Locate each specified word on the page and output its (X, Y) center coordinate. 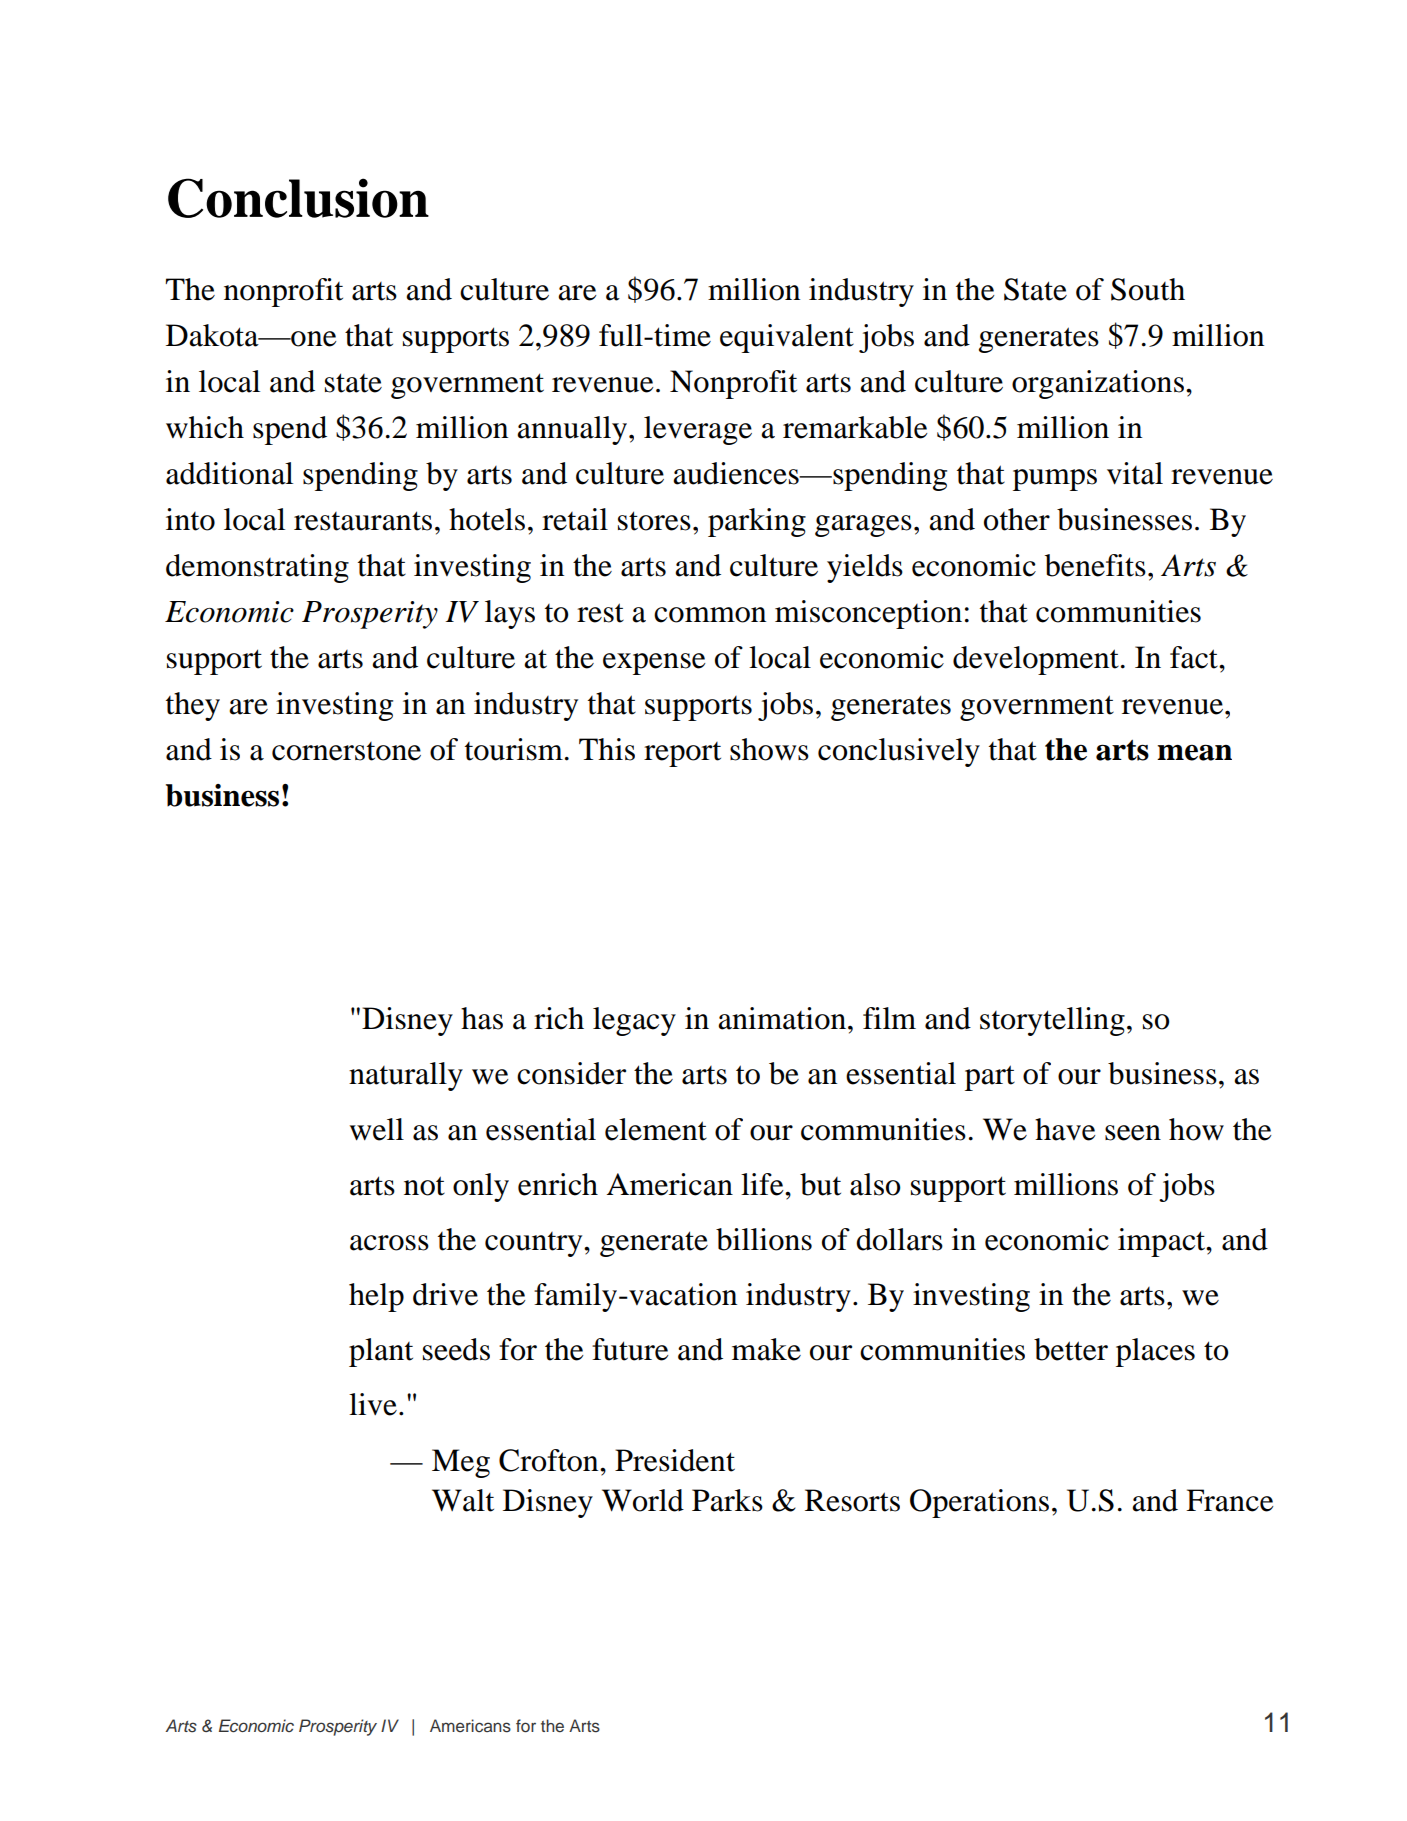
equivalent (787, 338)
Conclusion (298, 198)
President (675, 1460)
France (1230, 1500)
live (373, 1404)
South (1148, 289)
